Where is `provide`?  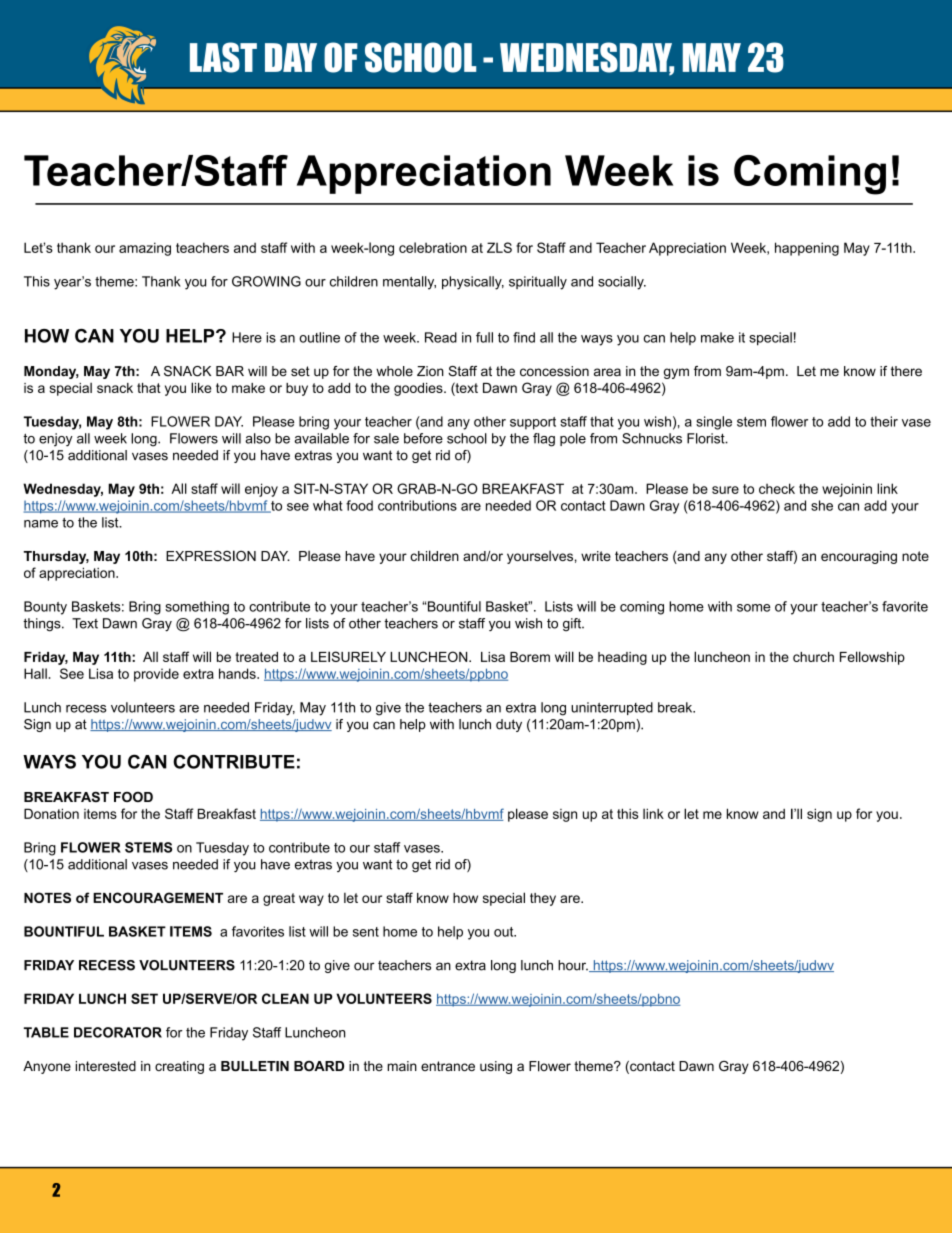 provide is located at coordinates (156, 675).
